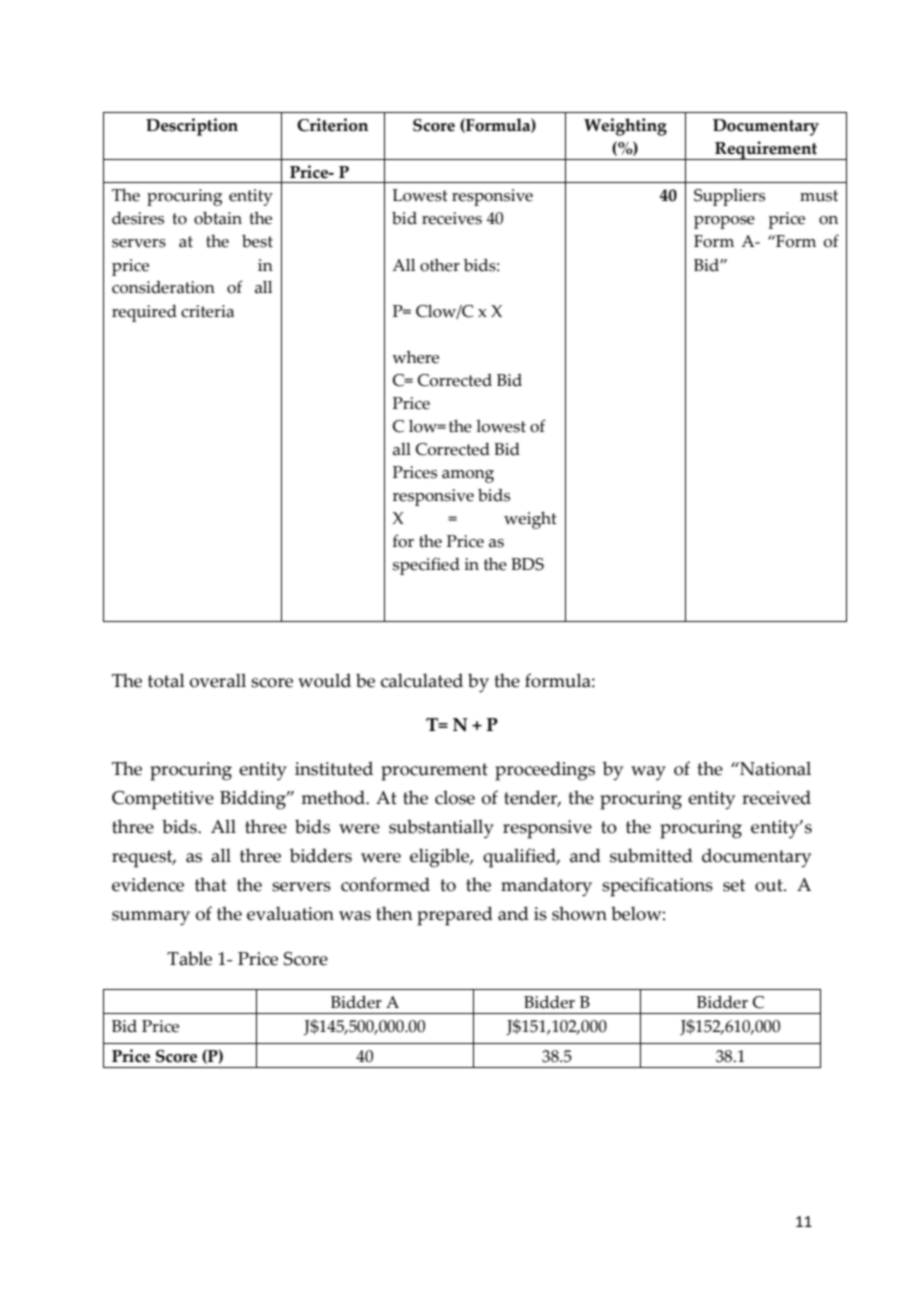 The height and width of the image is (1308, 924). Describe the element at coordinates (468, 476) in the image. I see `among` at that location.
